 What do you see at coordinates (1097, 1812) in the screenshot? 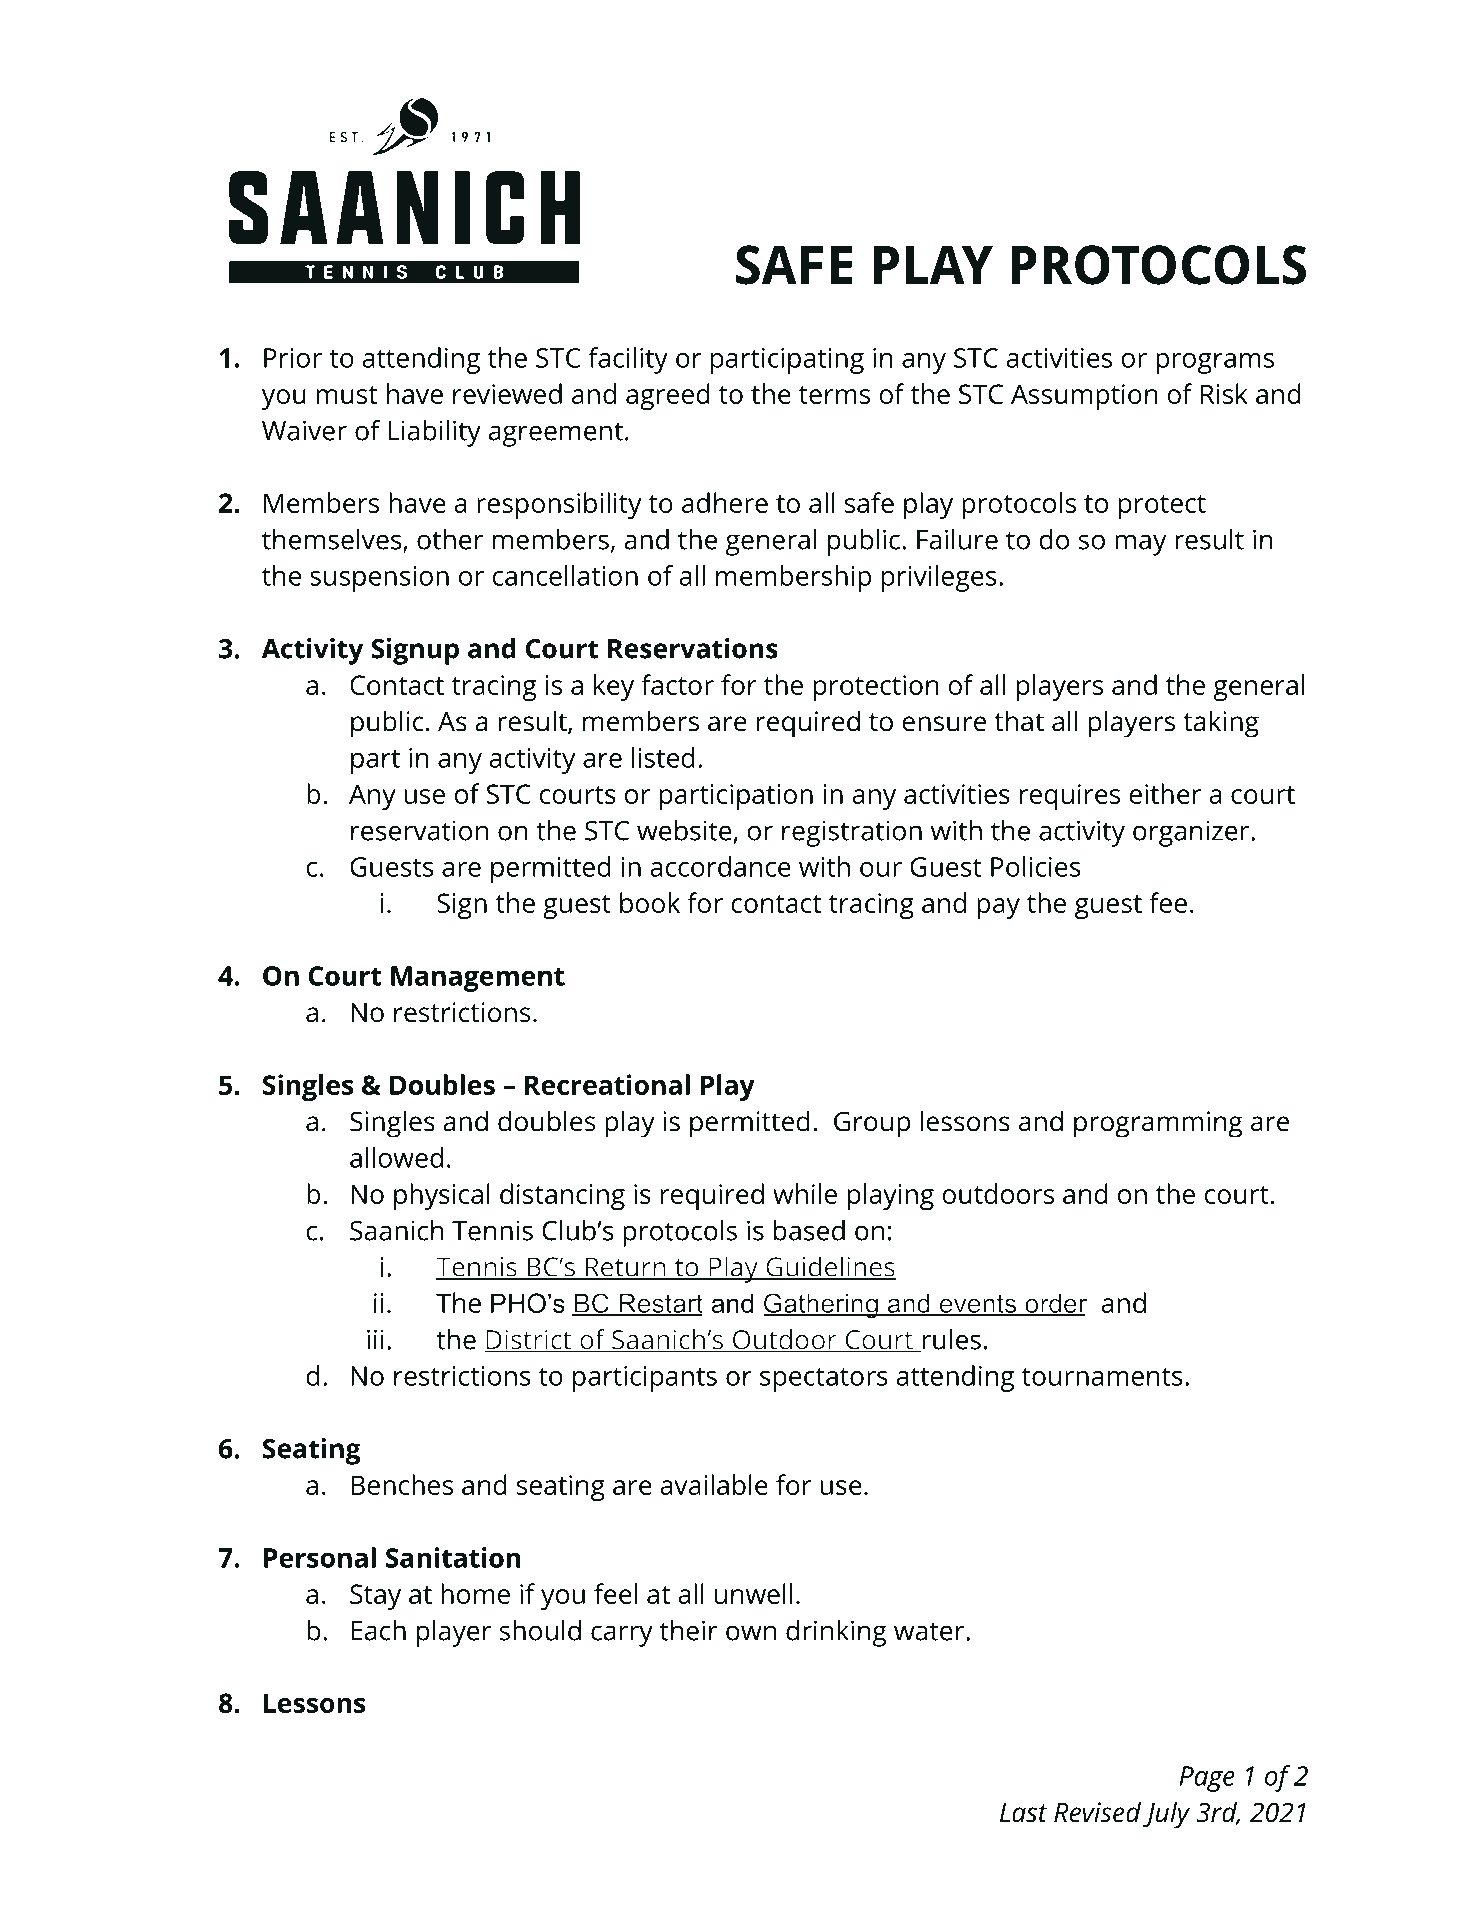
I see `Revised` at bounding box center [1097, 1812].
